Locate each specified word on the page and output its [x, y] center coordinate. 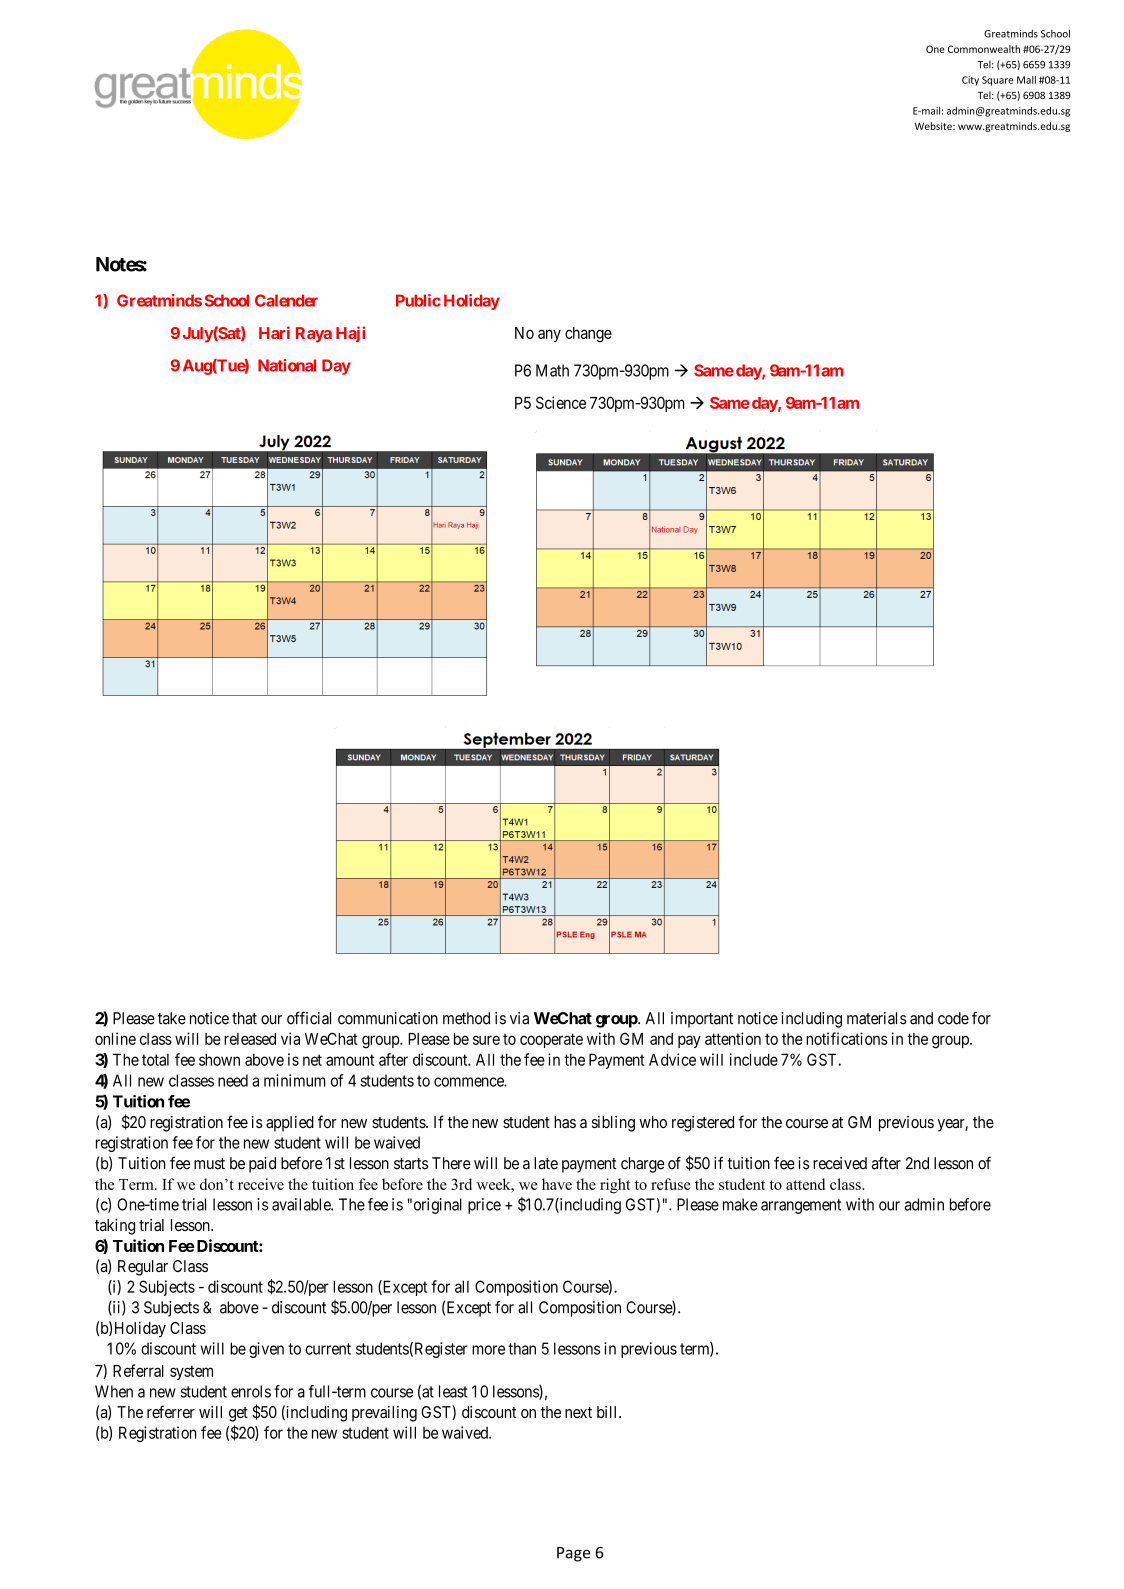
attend [805, 1184]
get [238, 1414]
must [209, 1164]
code [953, 1018]
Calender [286, 300]
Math [552, 370]
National [287, 365]
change [588, 335]
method [466, 1018]
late [546, 1163]
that [244, 1018]
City [970, 81]
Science [561, 402]
